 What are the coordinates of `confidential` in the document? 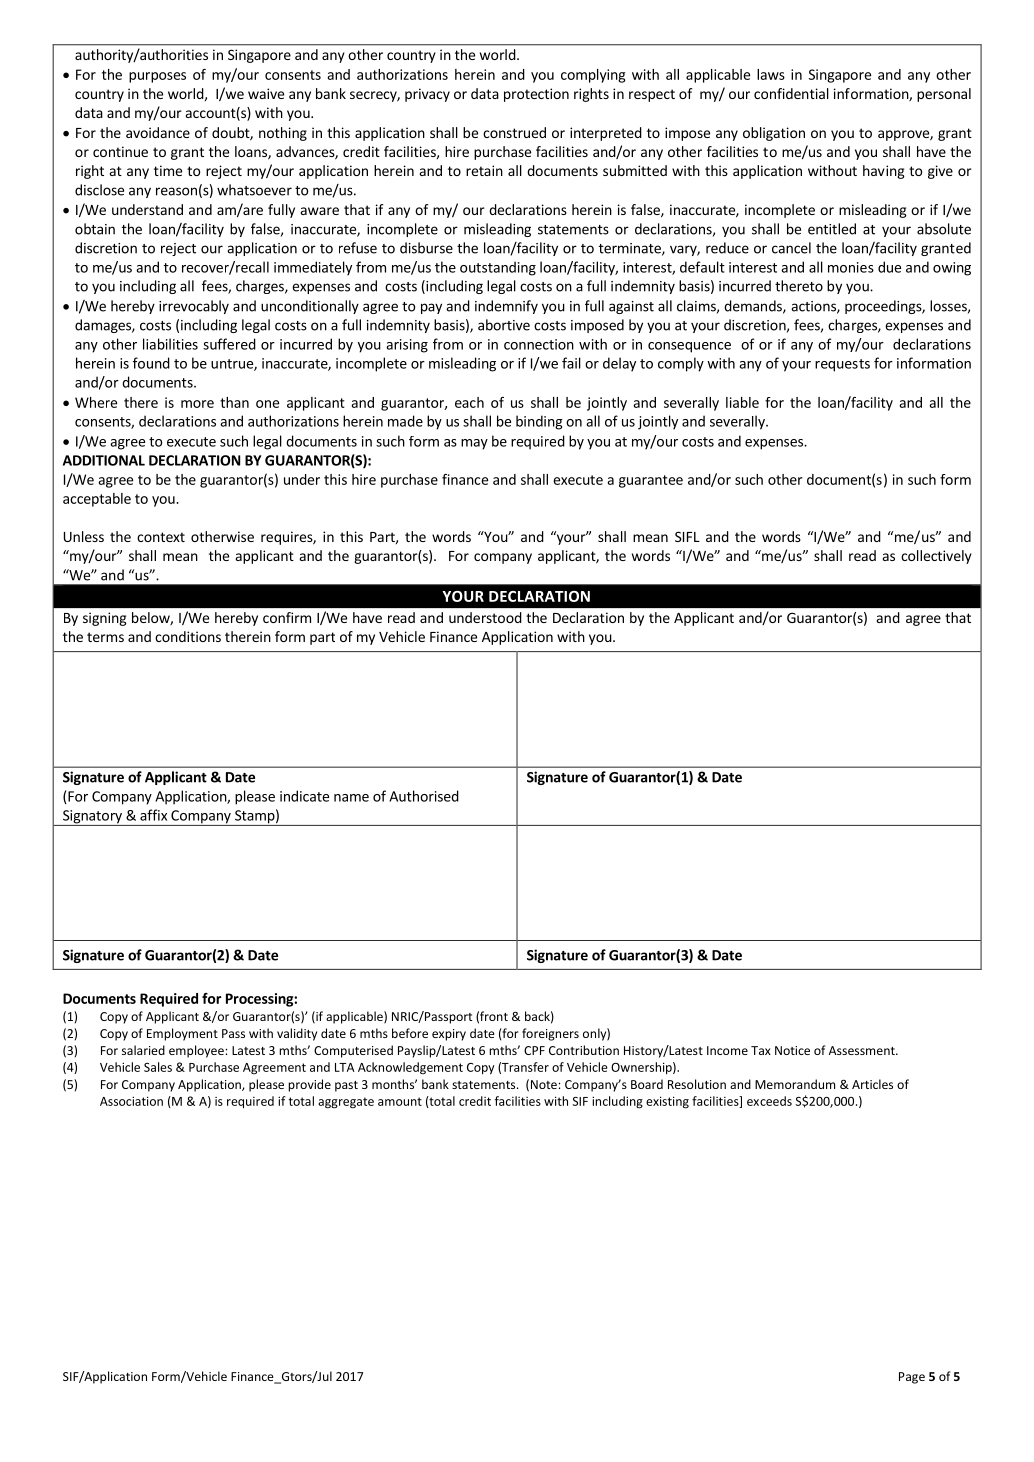 It's located at (791, 93).
